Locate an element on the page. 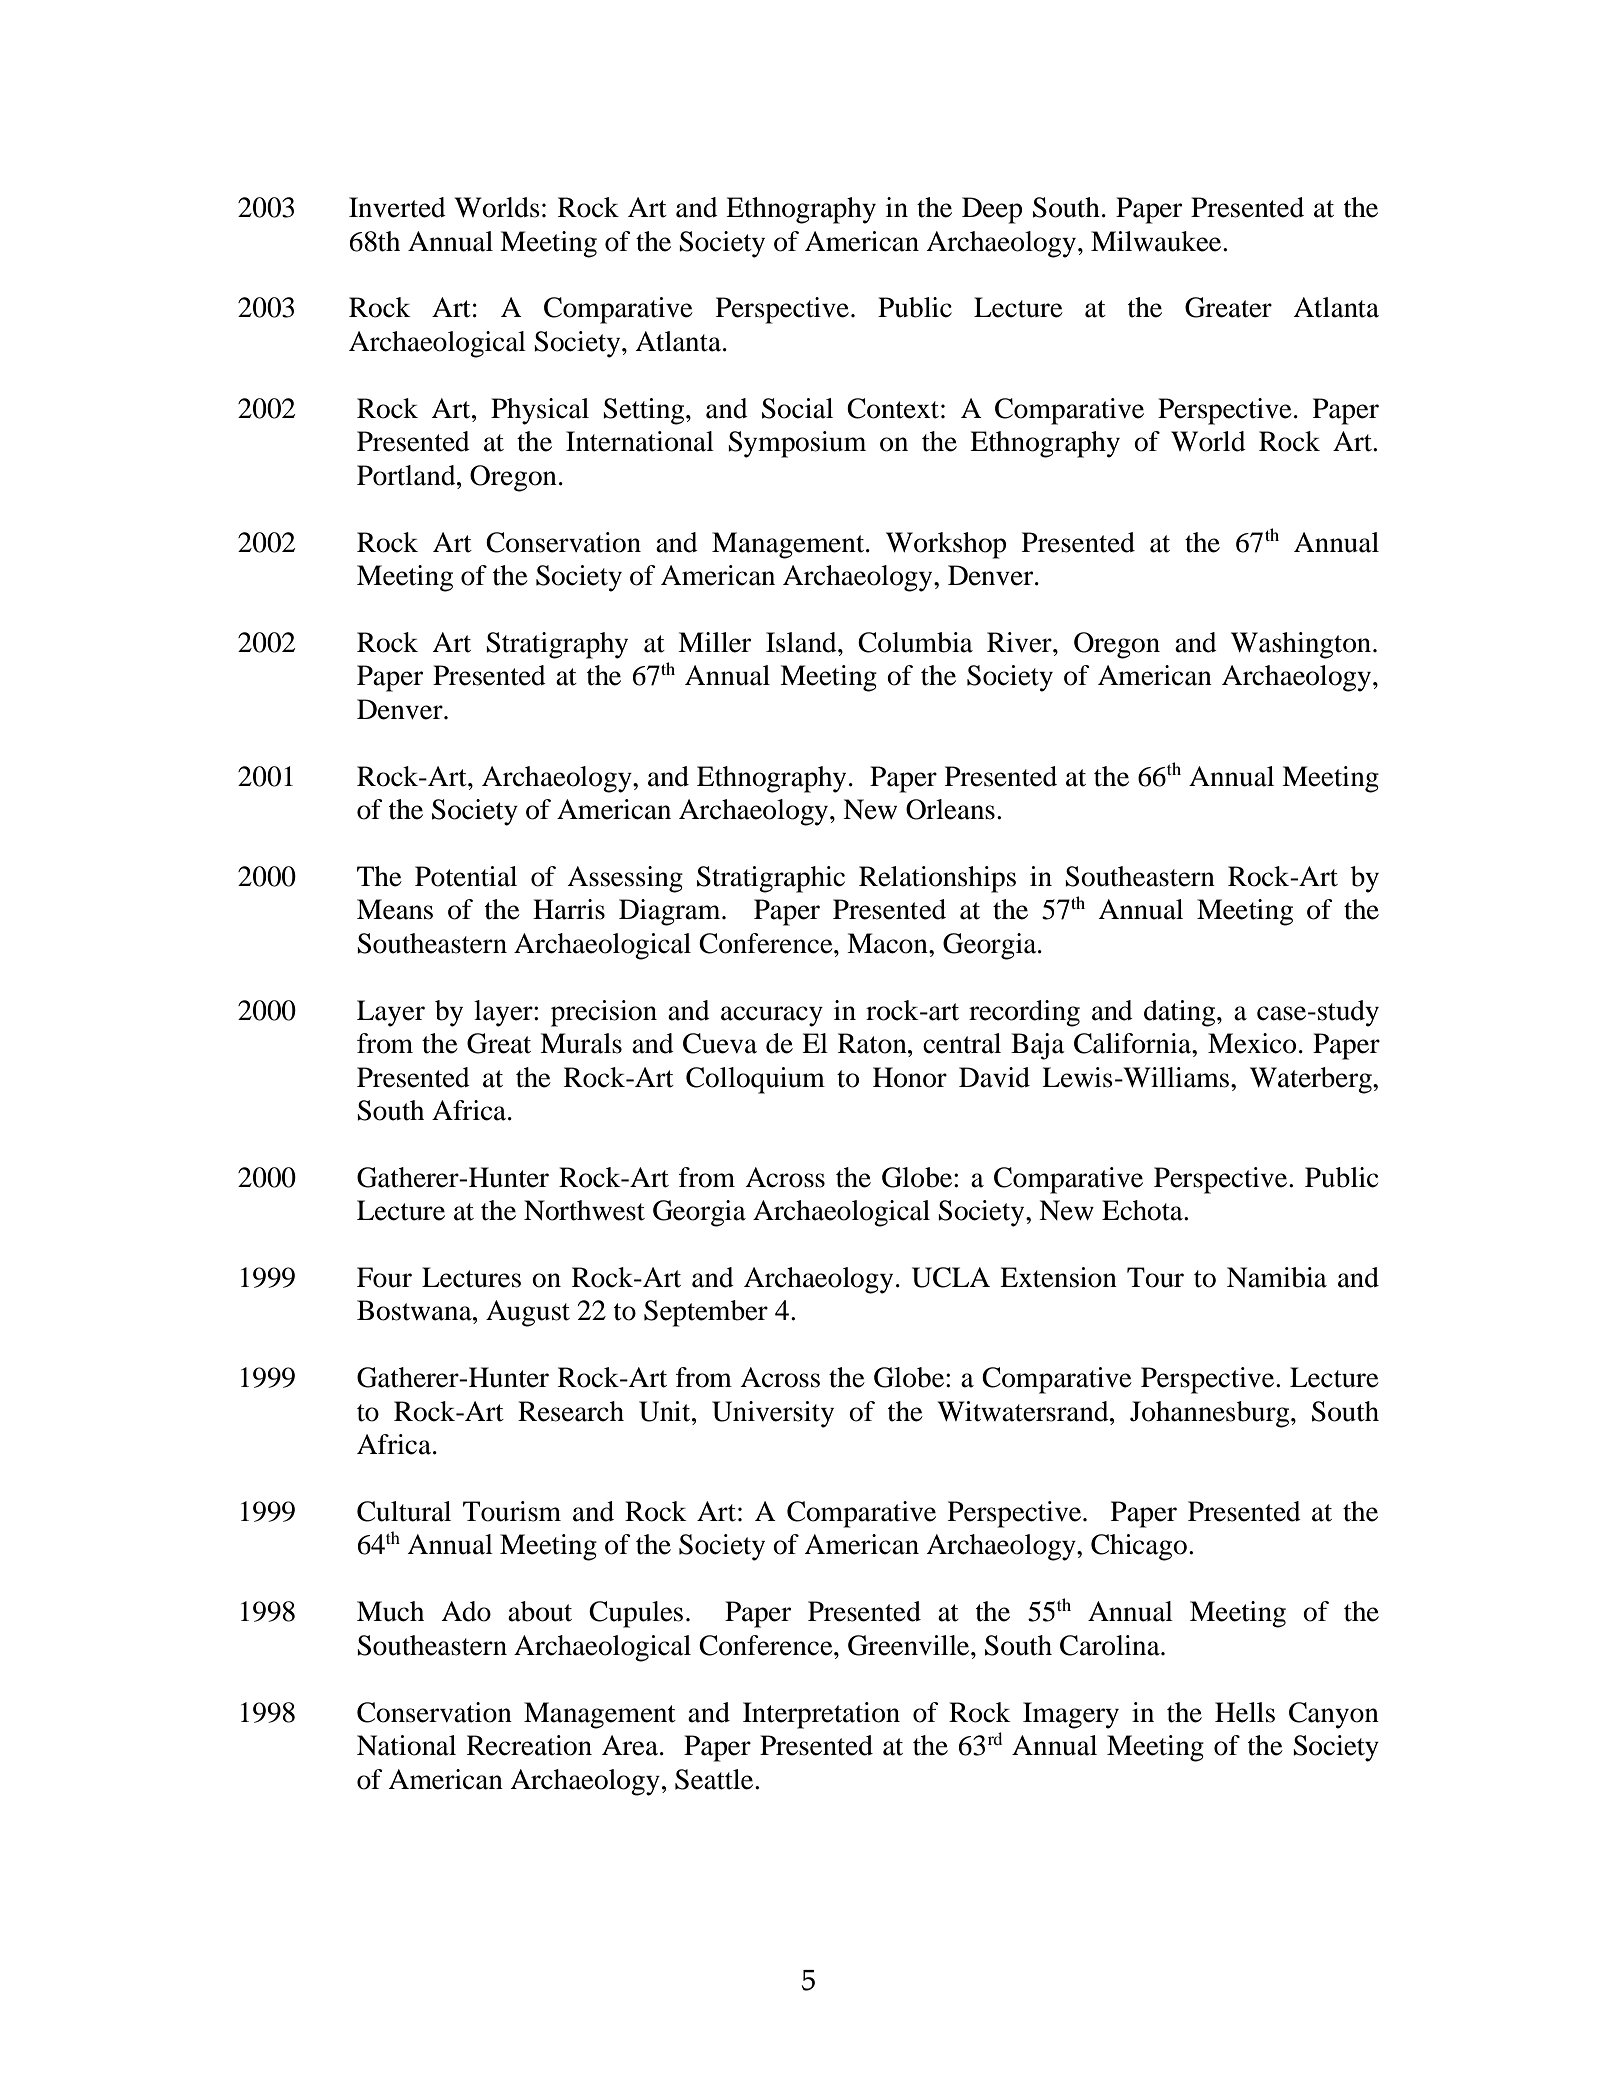  Raton is located at coordinates (873, 1043).
